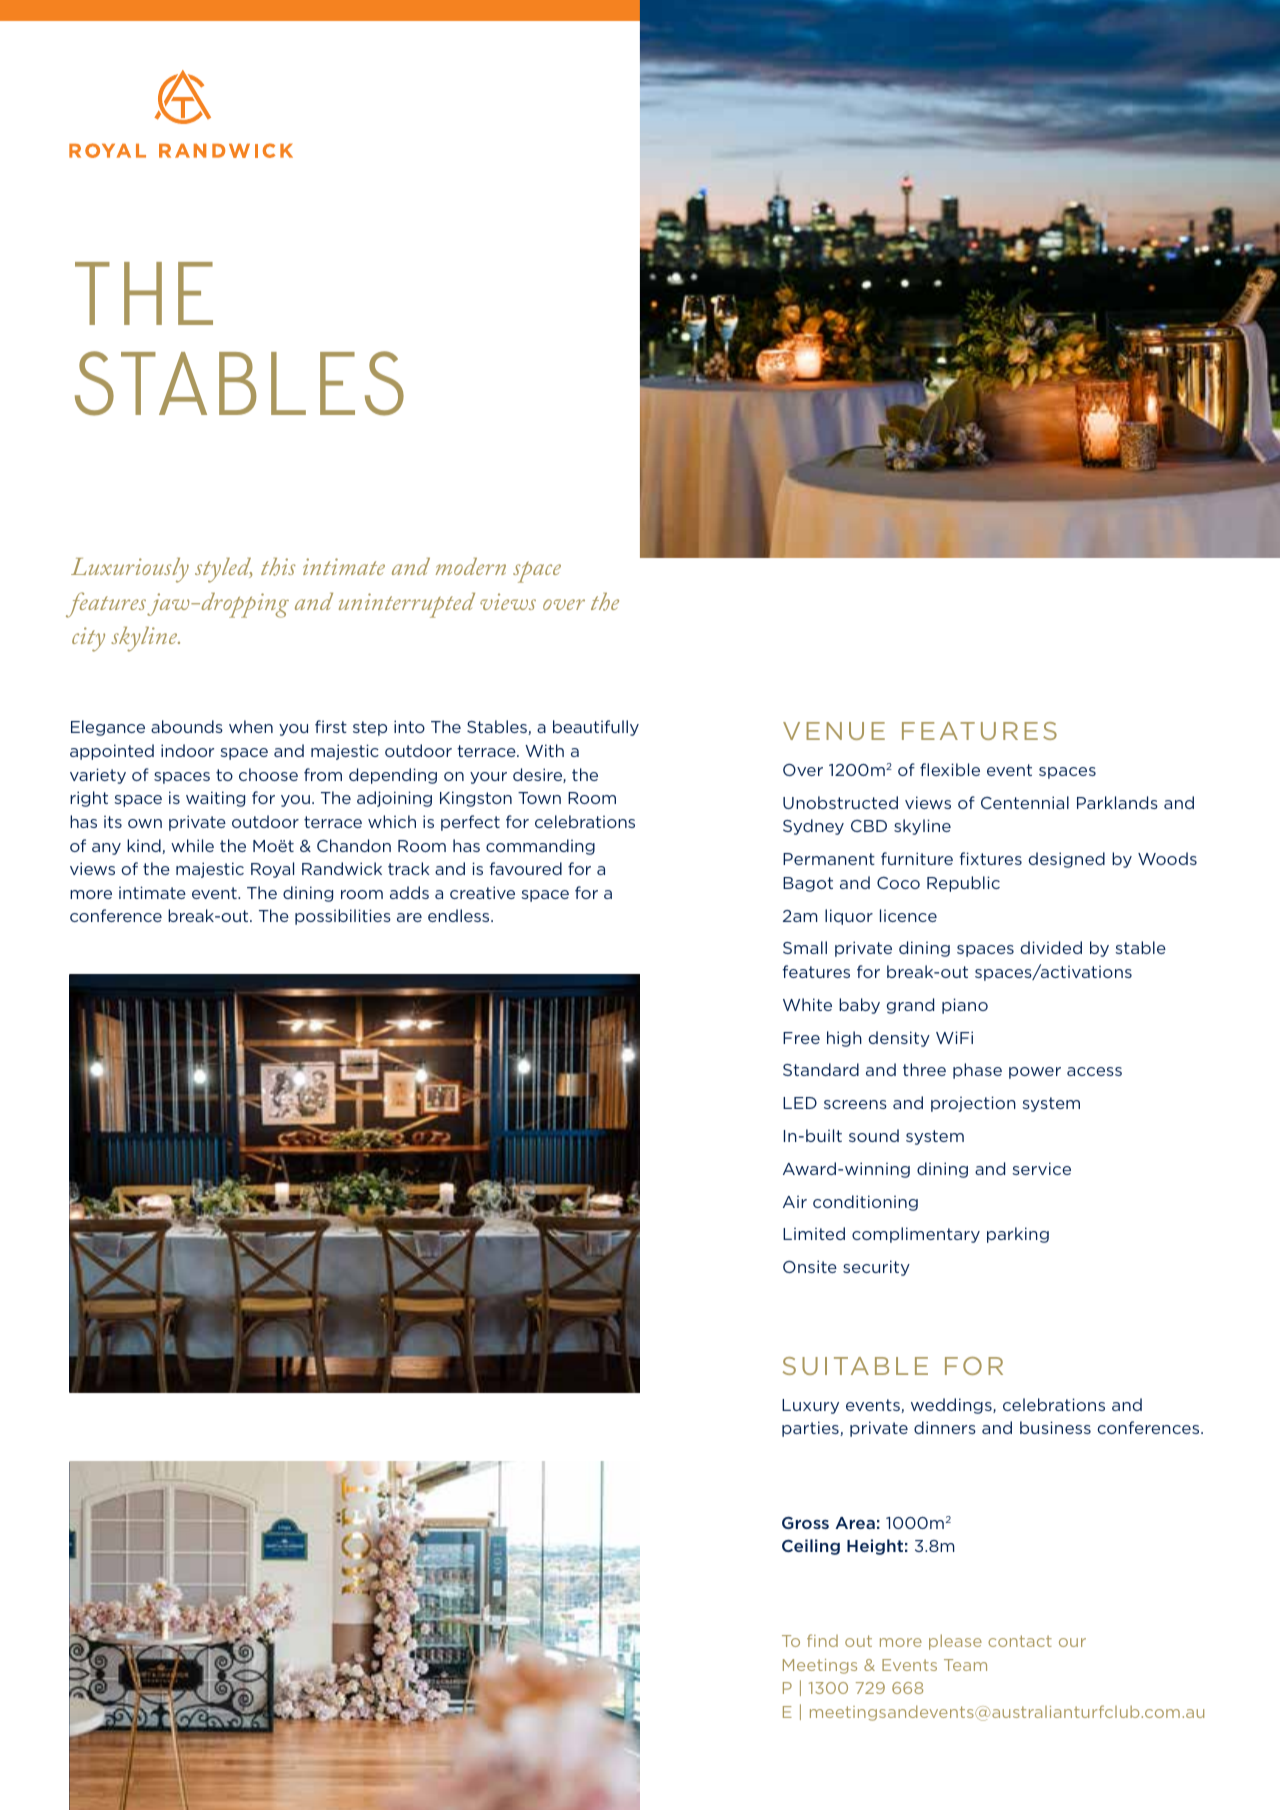 The height and width of the document is (1810, 1280). What do you see at coordinates (814, 1233) in the document?
I see `Limited` at bounding box center [814, 1233].
